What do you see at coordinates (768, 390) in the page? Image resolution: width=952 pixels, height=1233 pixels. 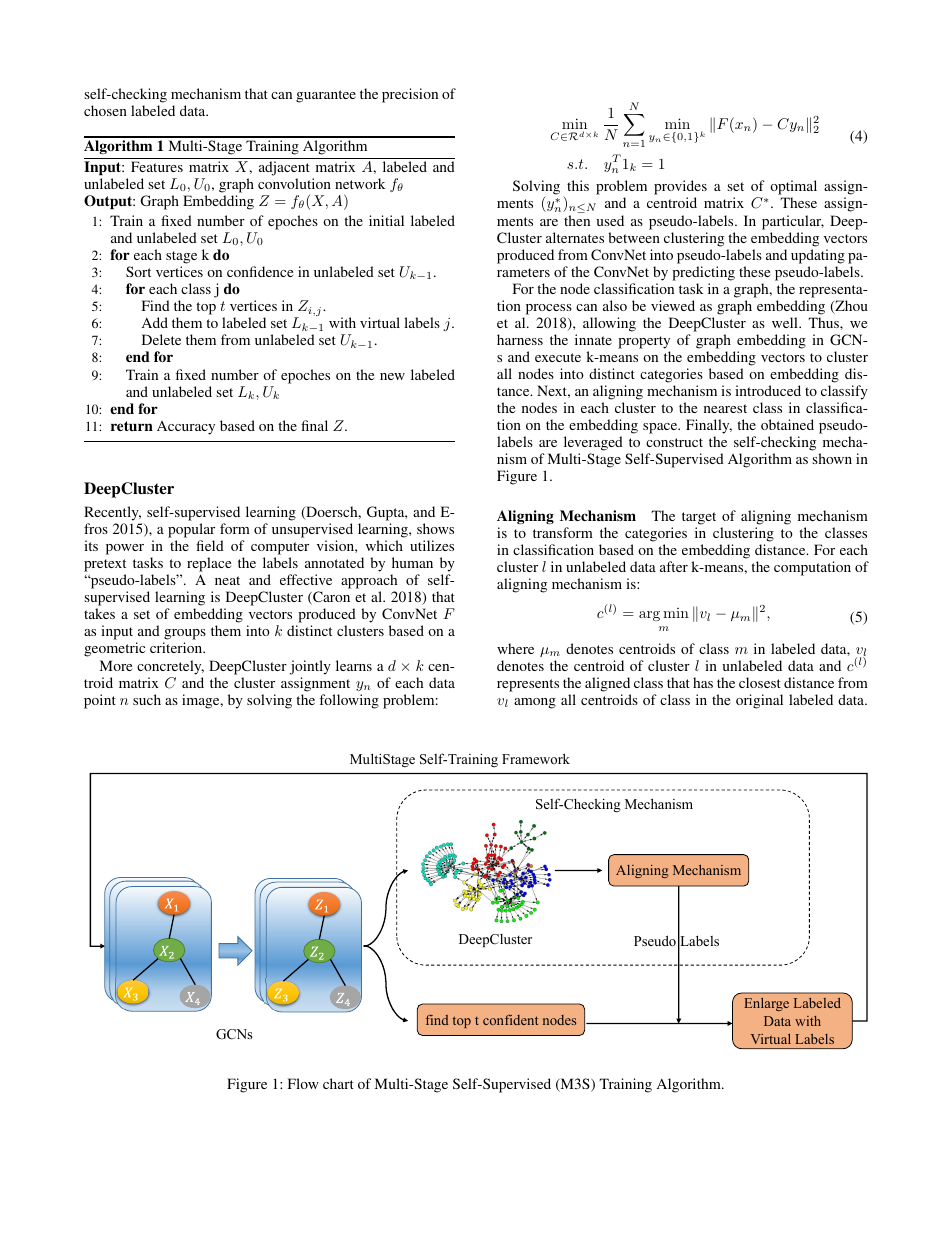 I see `introduced` at bounding box center [768, 390].
